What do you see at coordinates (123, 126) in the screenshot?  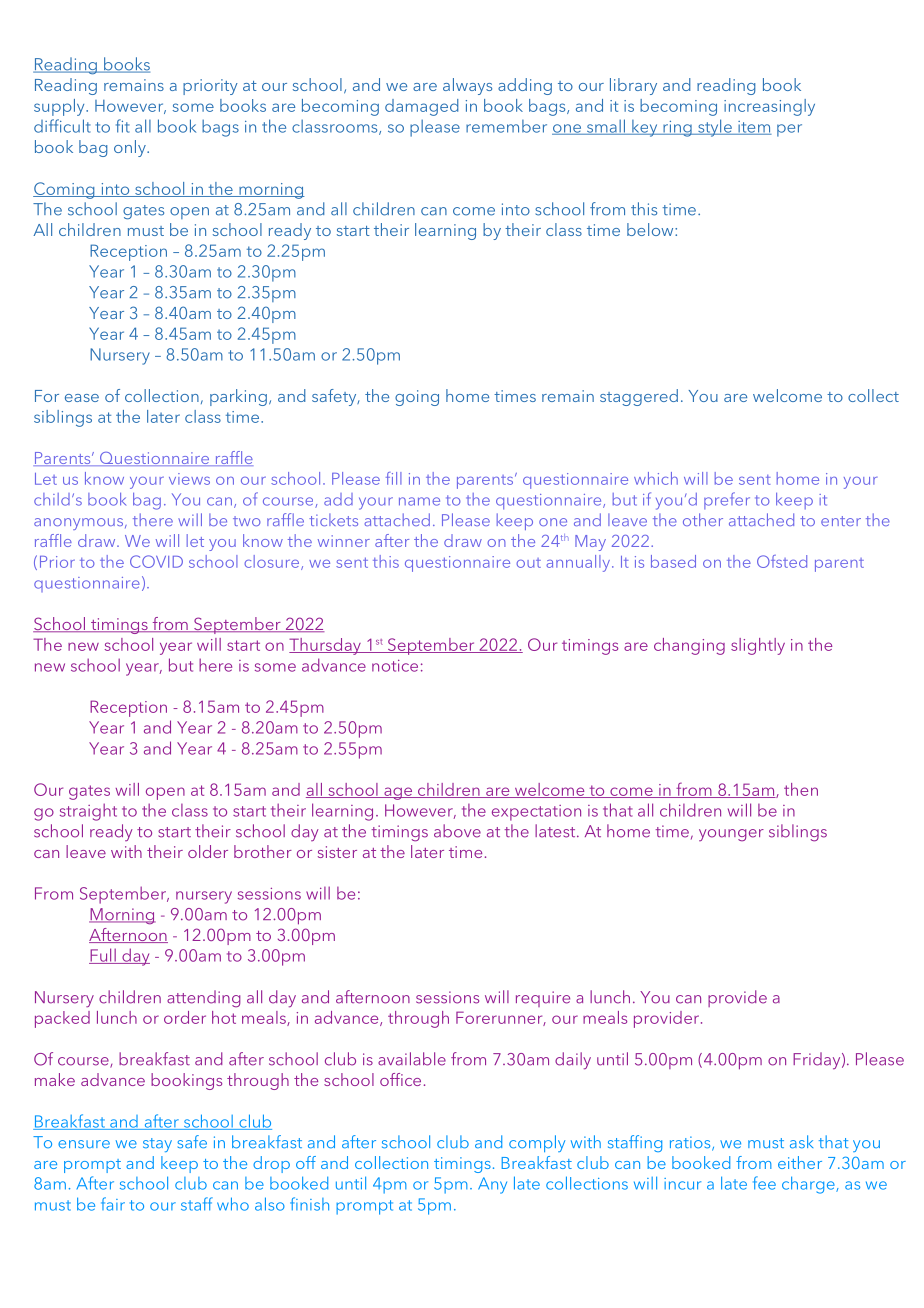 I see `fit` at bounding box center [123, 126].
